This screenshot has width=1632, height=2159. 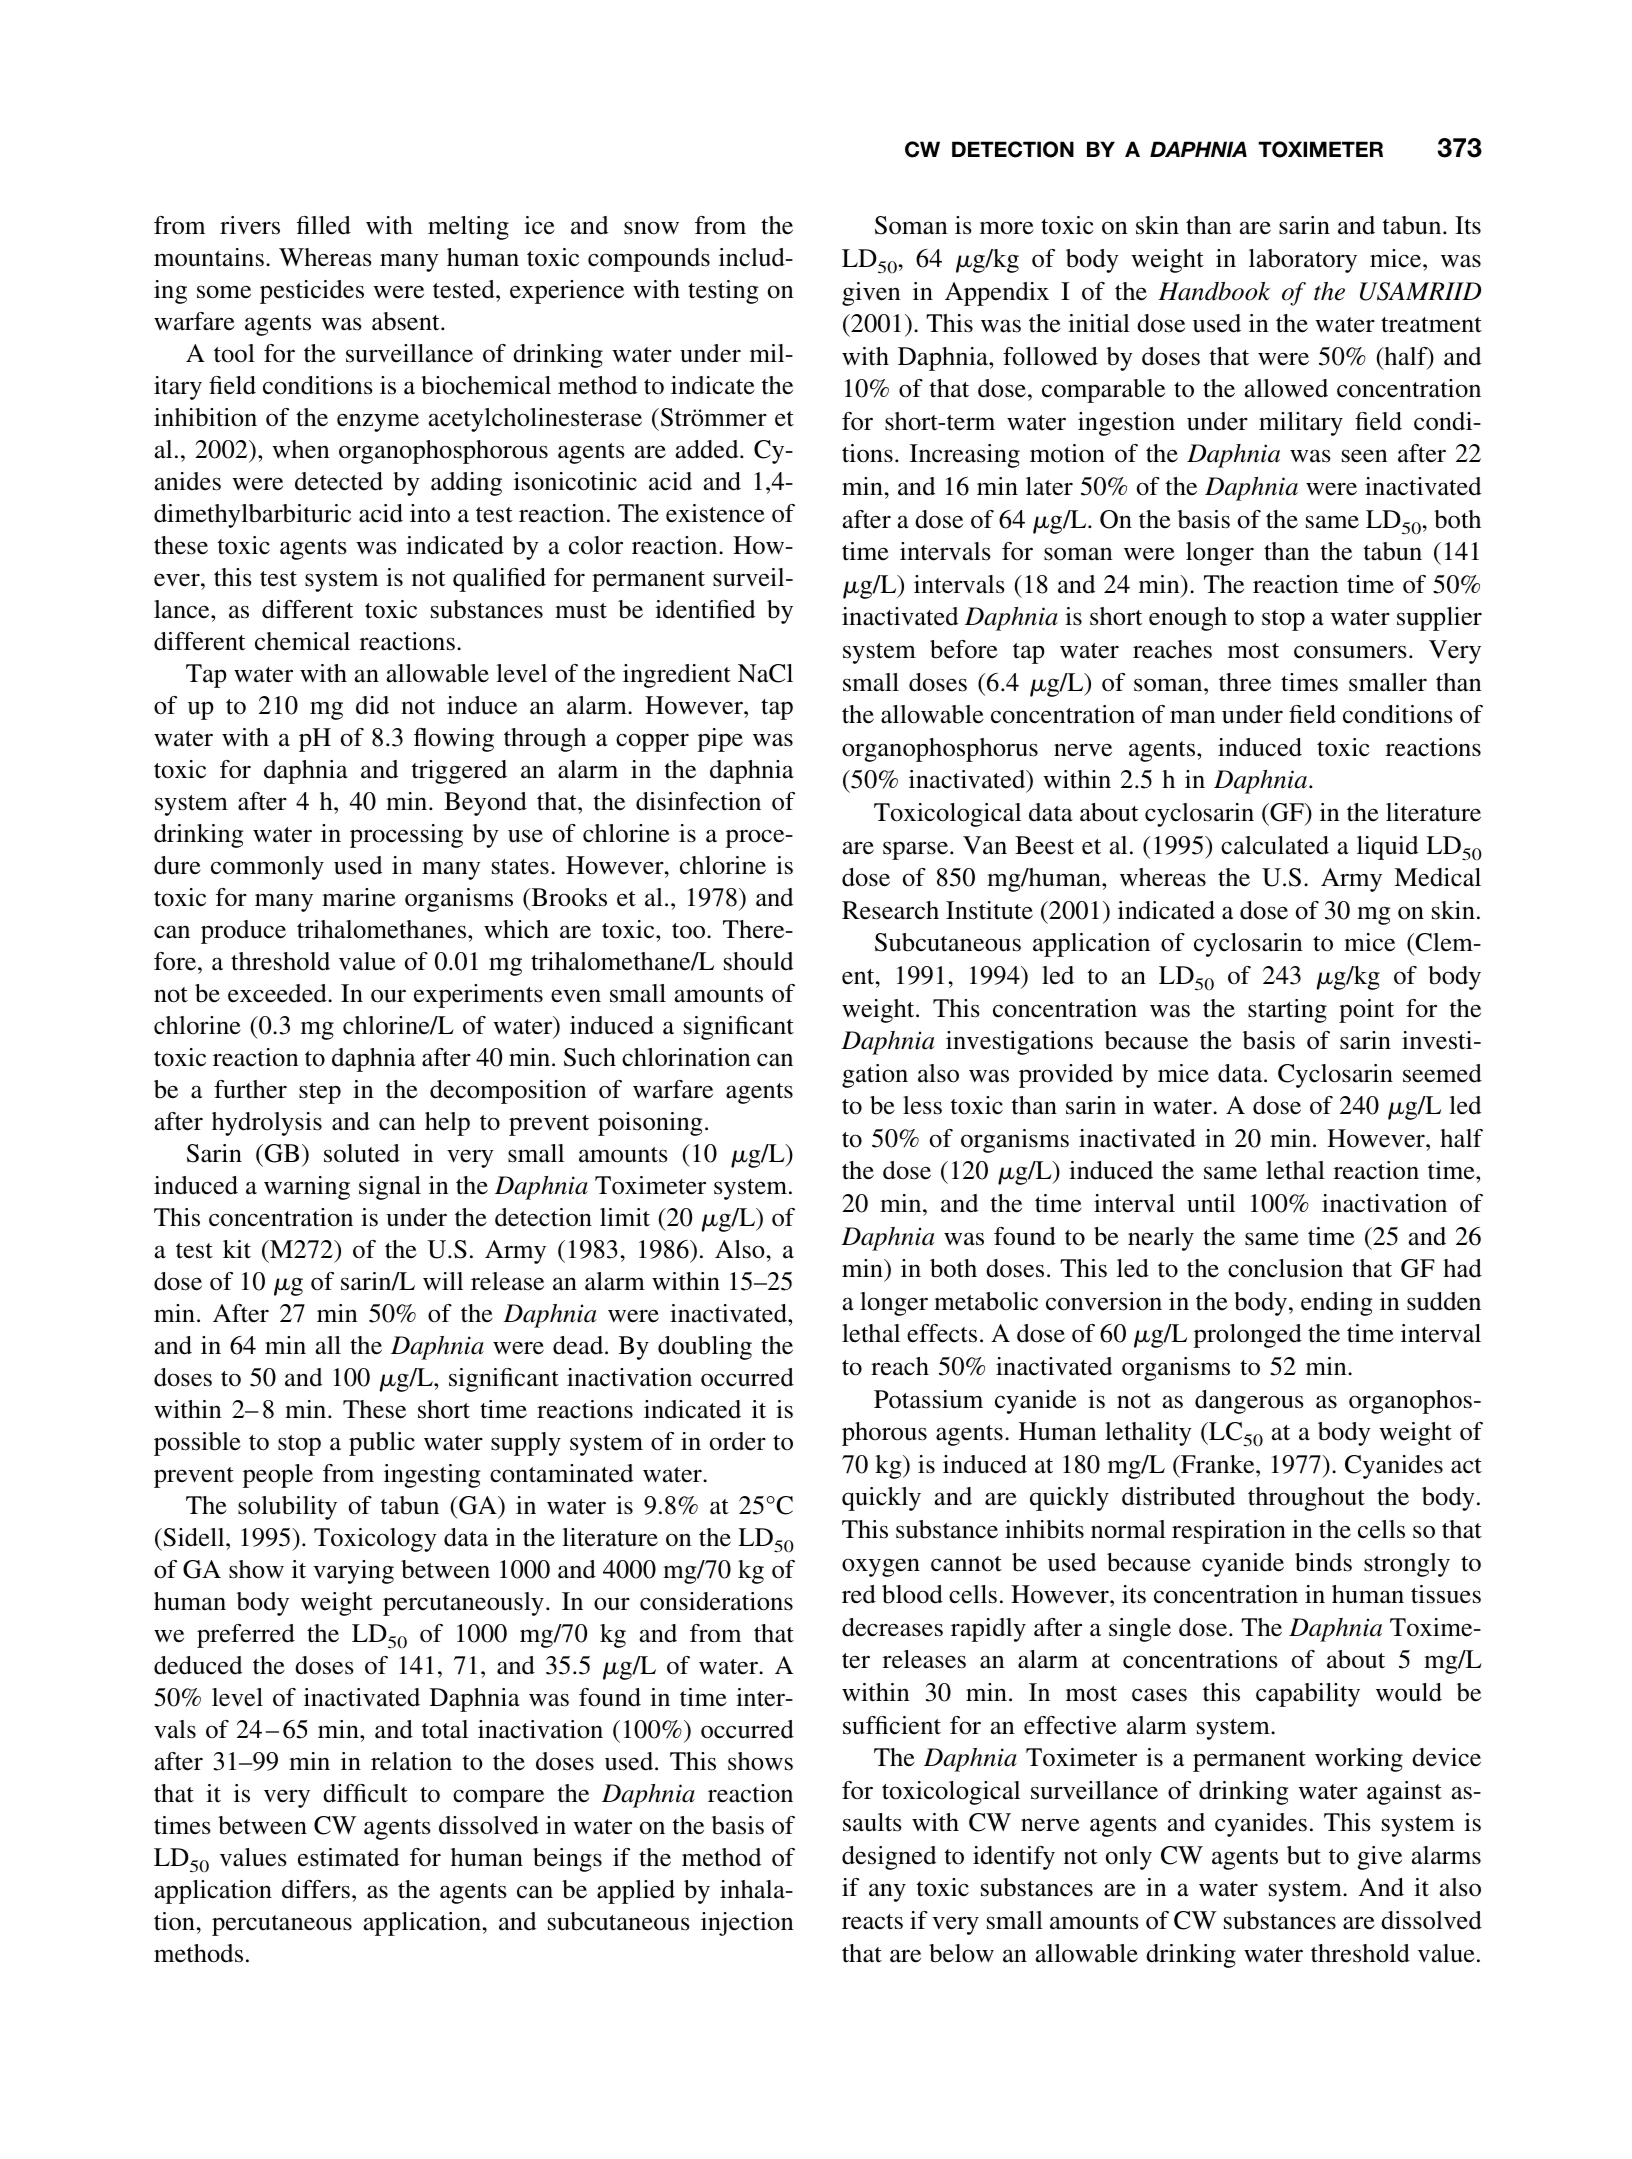 I want to click on less, so click(x=922, y=1105).
